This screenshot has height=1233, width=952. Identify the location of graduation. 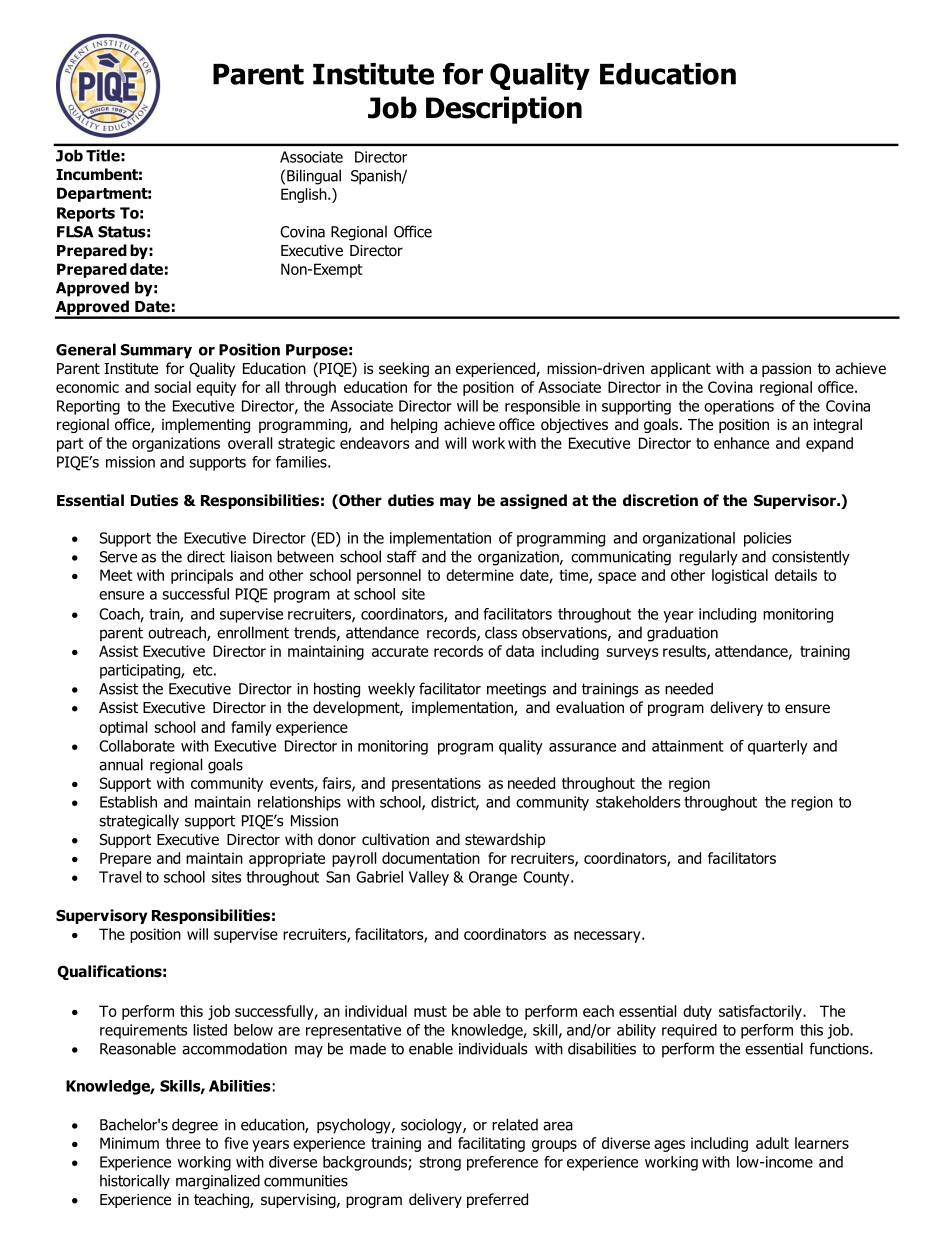
(682, 634).
